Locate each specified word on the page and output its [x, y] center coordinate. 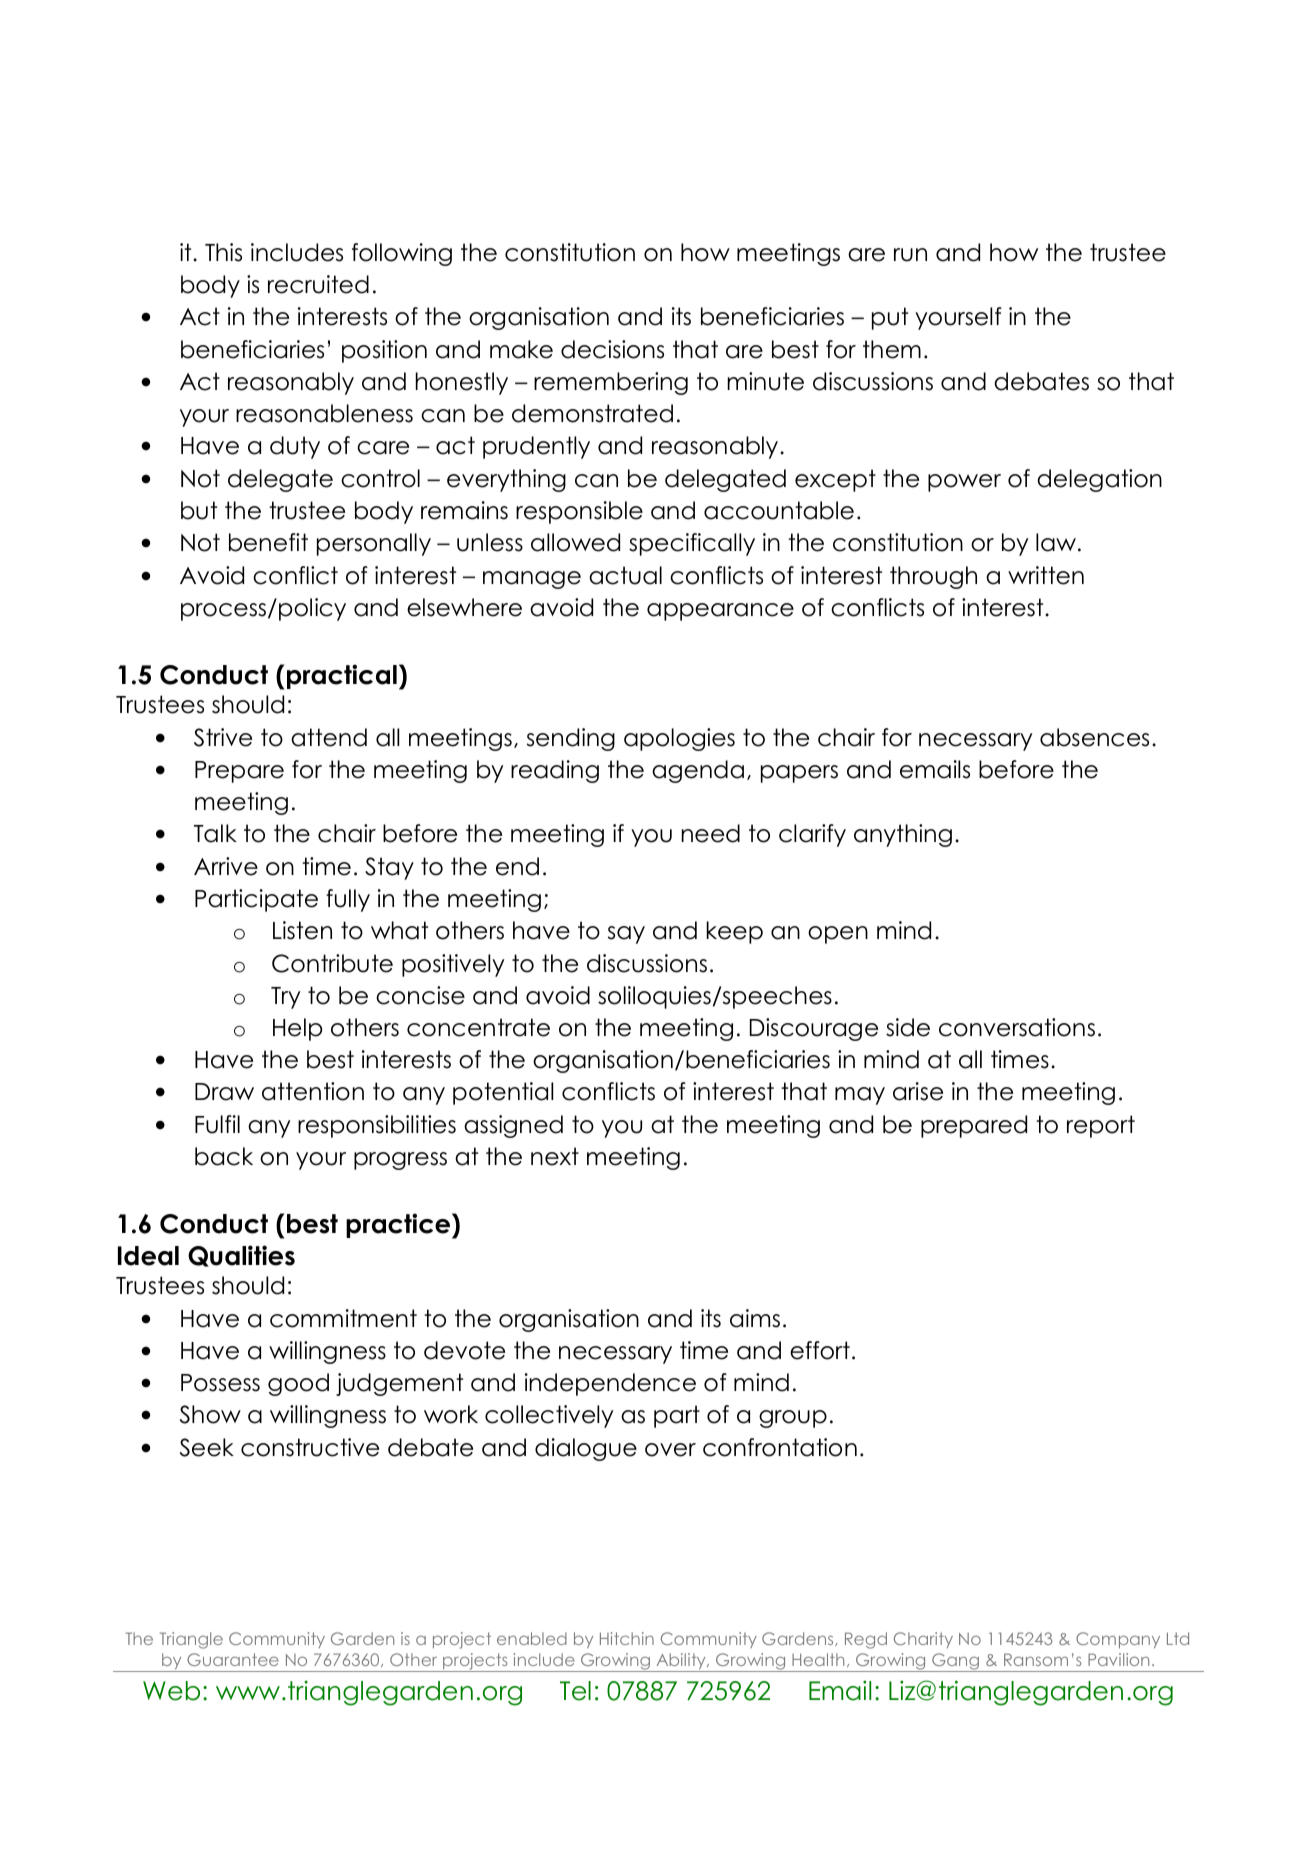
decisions [612, 349]
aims [755, 1318]
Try [285, 998]
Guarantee [233, 1659]
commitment [343, 1318]
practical [342, 676]
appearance [720, 612]
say [626, 935]
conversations [1017, 1027]
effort [820, 1350]
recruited [318, 284]
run [910, 255]
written [1046, 575]
